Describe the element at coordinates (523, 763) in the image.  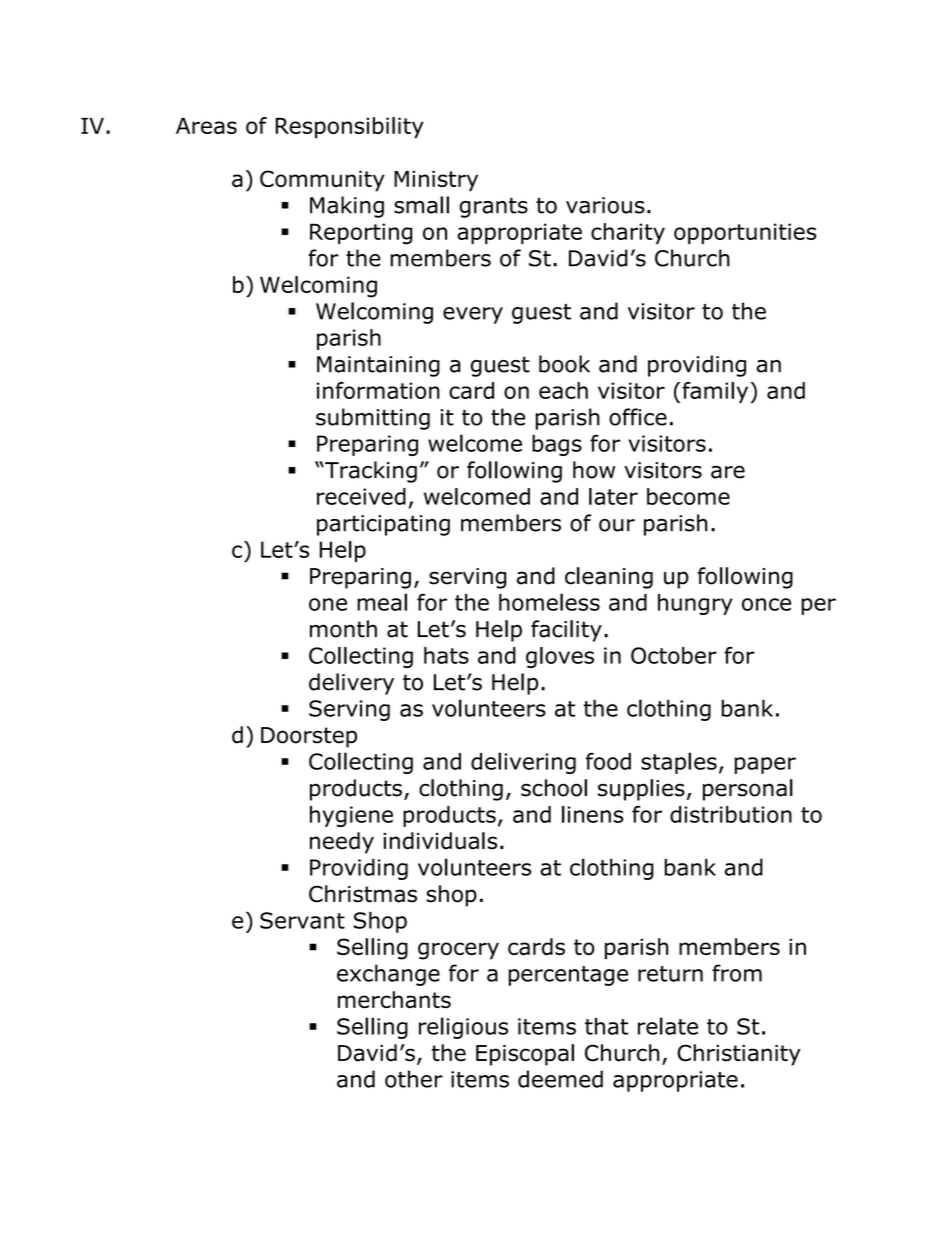
I see `delivering` at that location.
